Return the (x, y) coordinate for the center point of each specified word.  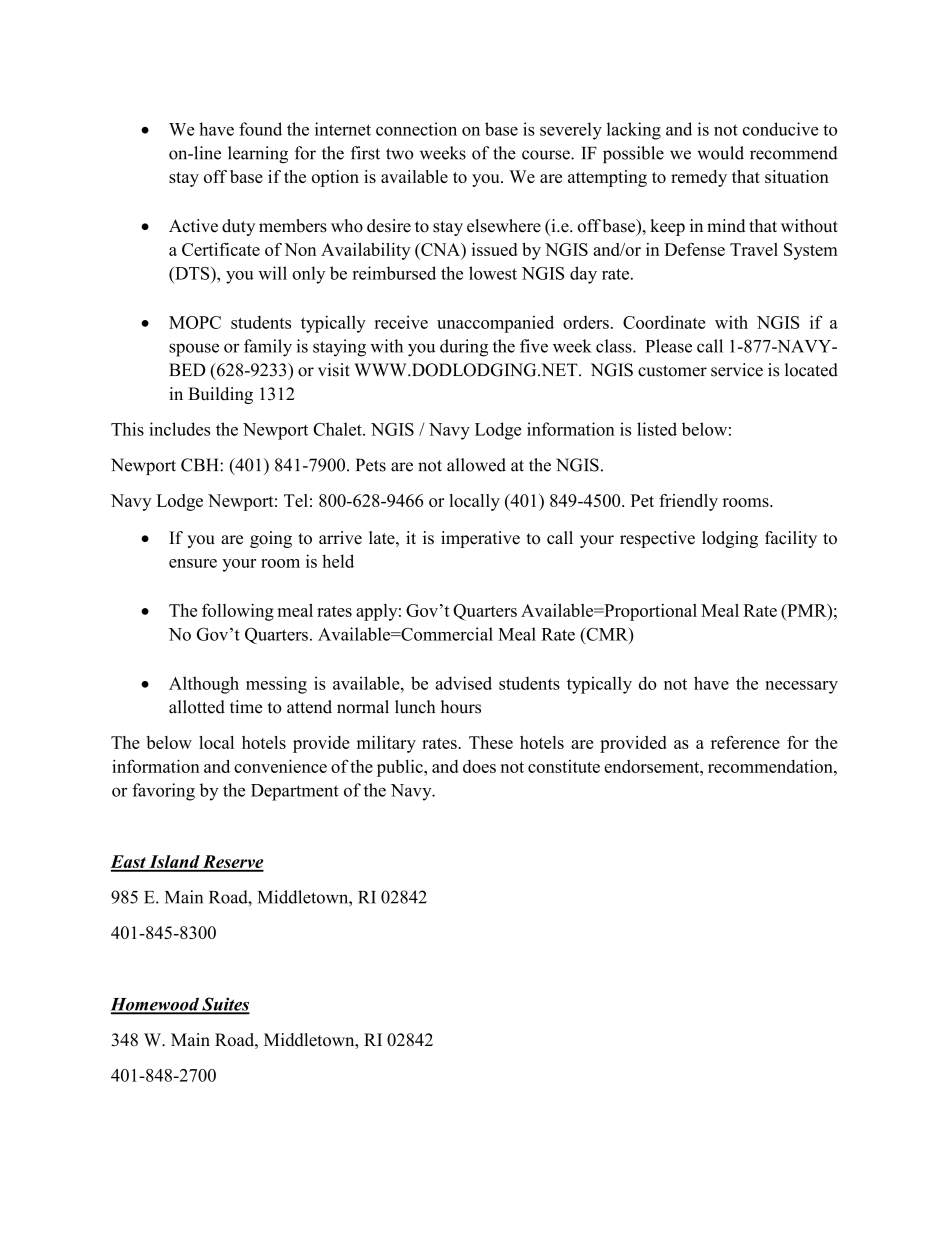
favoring (163, 792)
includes (180, 429)
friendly (688, 502)
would (720, 153)
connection (416, 129)
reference (745, 742)
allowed (476, 465)
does (479, 766)
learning (258, 155)
